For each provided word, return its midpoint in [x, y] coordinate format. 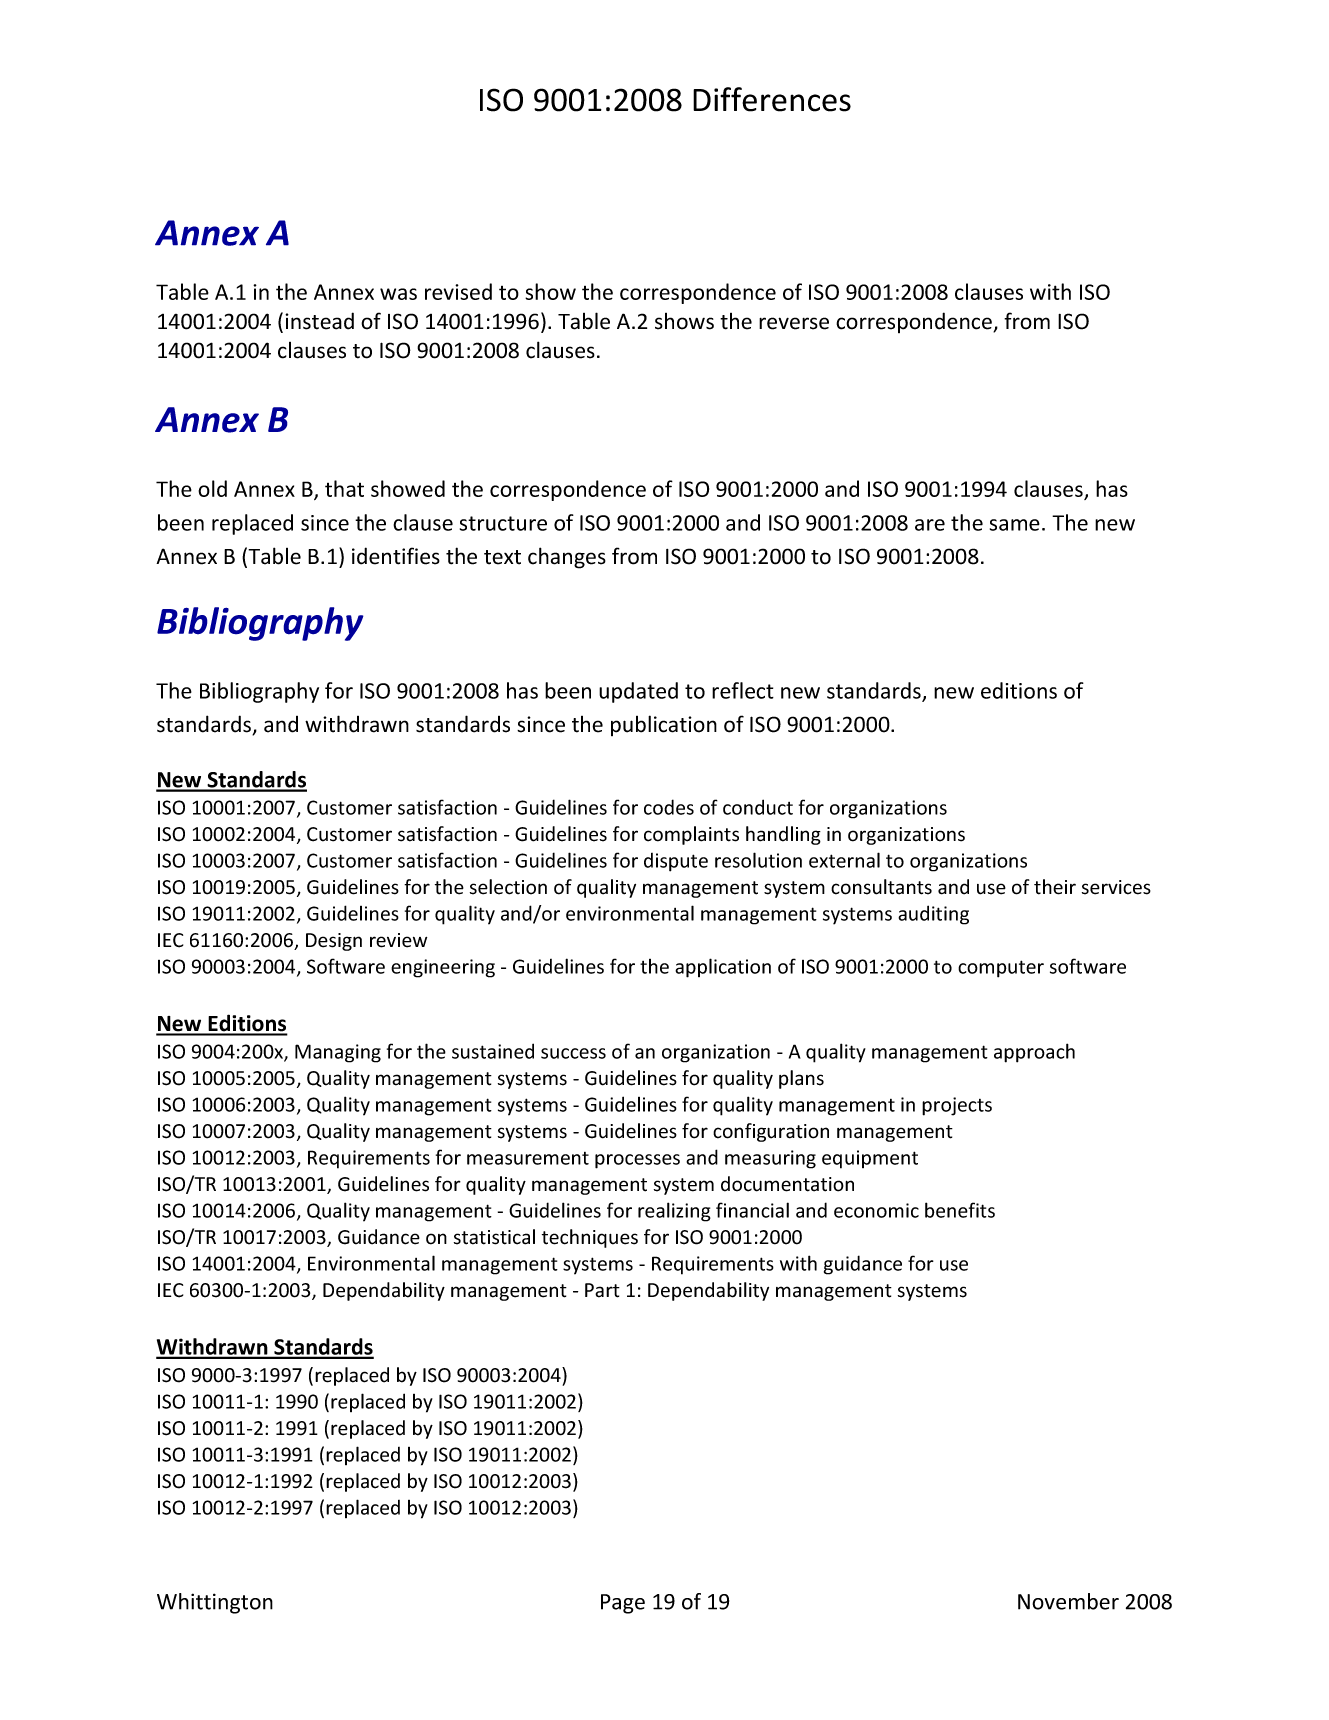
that [344, 488]
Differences [772, 99]
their [1055, 887]
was [398, 294]
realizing [674, 1212]
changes [567, 558]
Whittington [215, 1603]
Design [334, 942]
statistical [494, 1237]
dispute [676, 862]
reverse [794, 323]
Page [623, 1604]
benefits [960, 1210]
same [1015, 525]
